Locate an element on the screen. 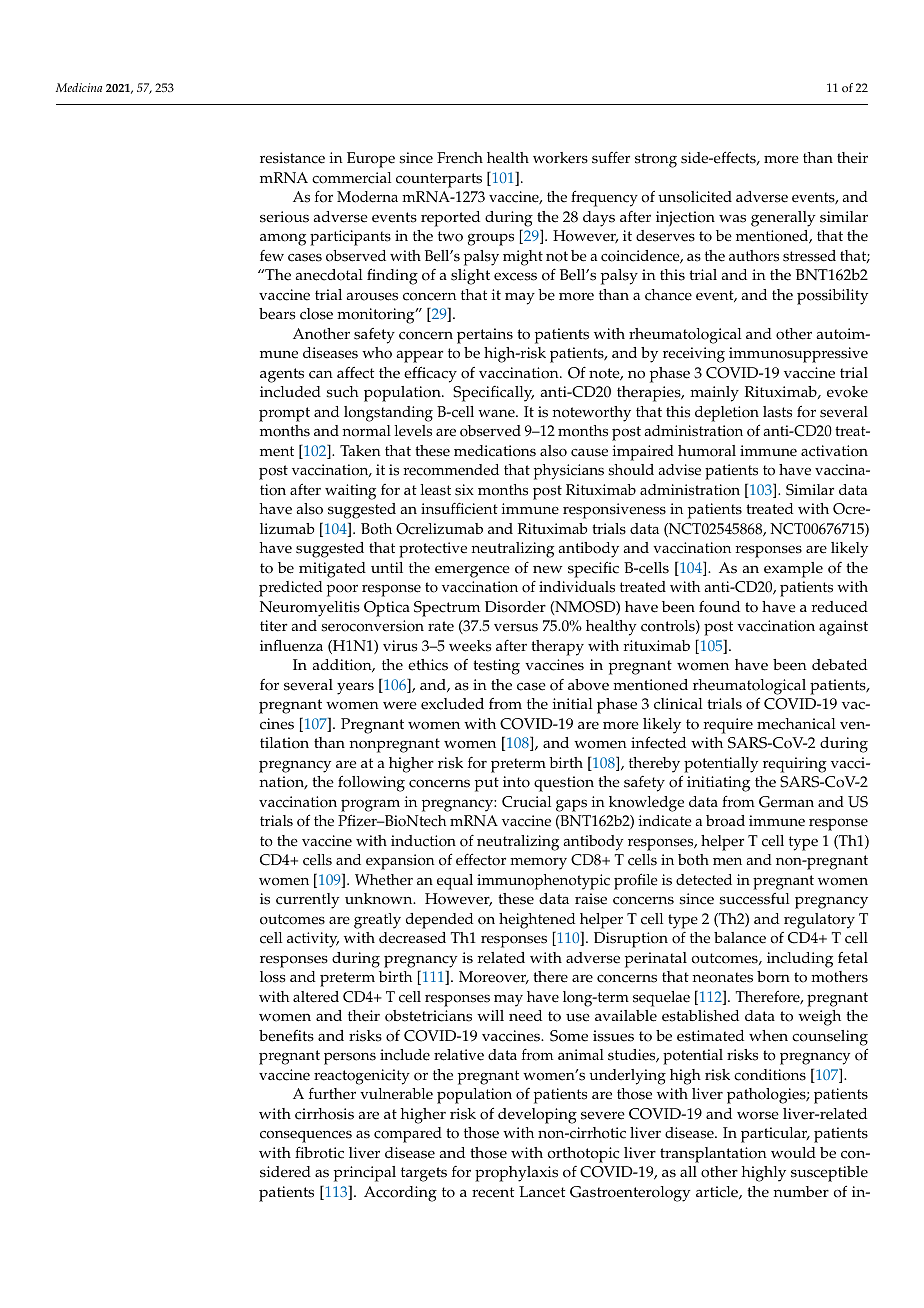  French is located at coordinates (460, 158).
